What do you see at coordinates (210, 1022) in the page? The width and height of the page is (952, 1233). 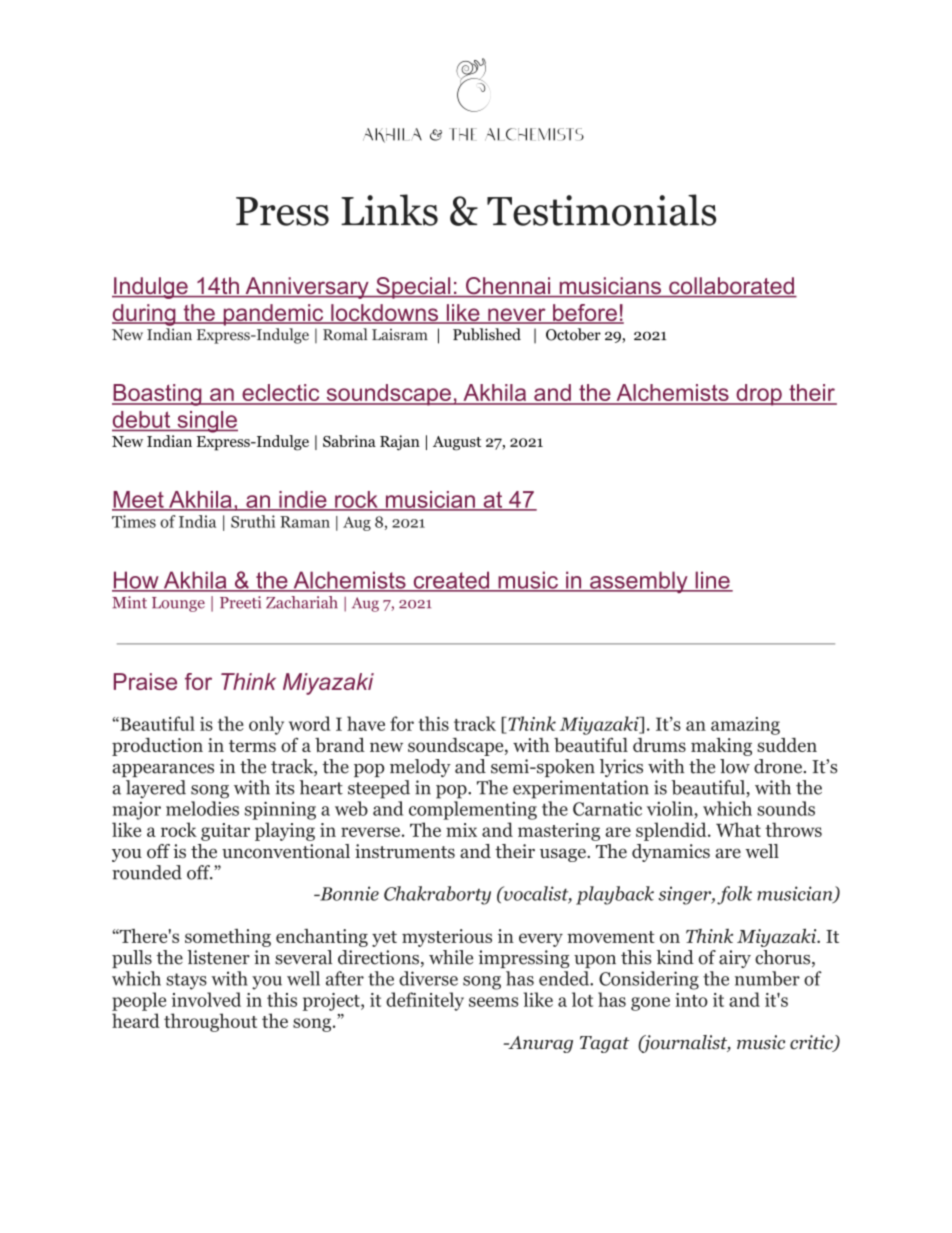 I see `throughout` at bounding box center [210, 1022].
